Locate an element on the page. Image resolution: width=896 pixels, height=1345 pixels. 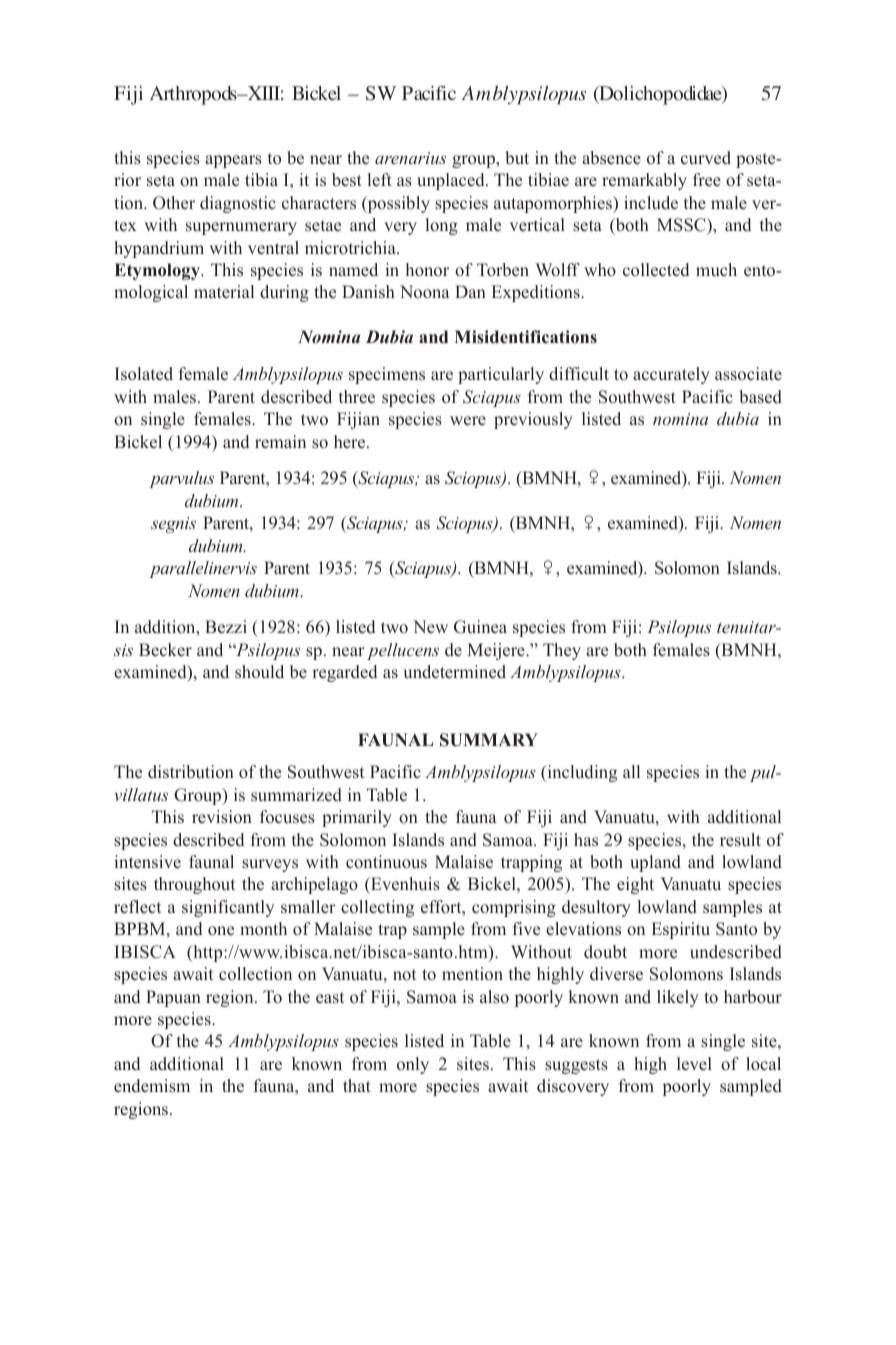
Papuan is located at coordinates (173, 998).
